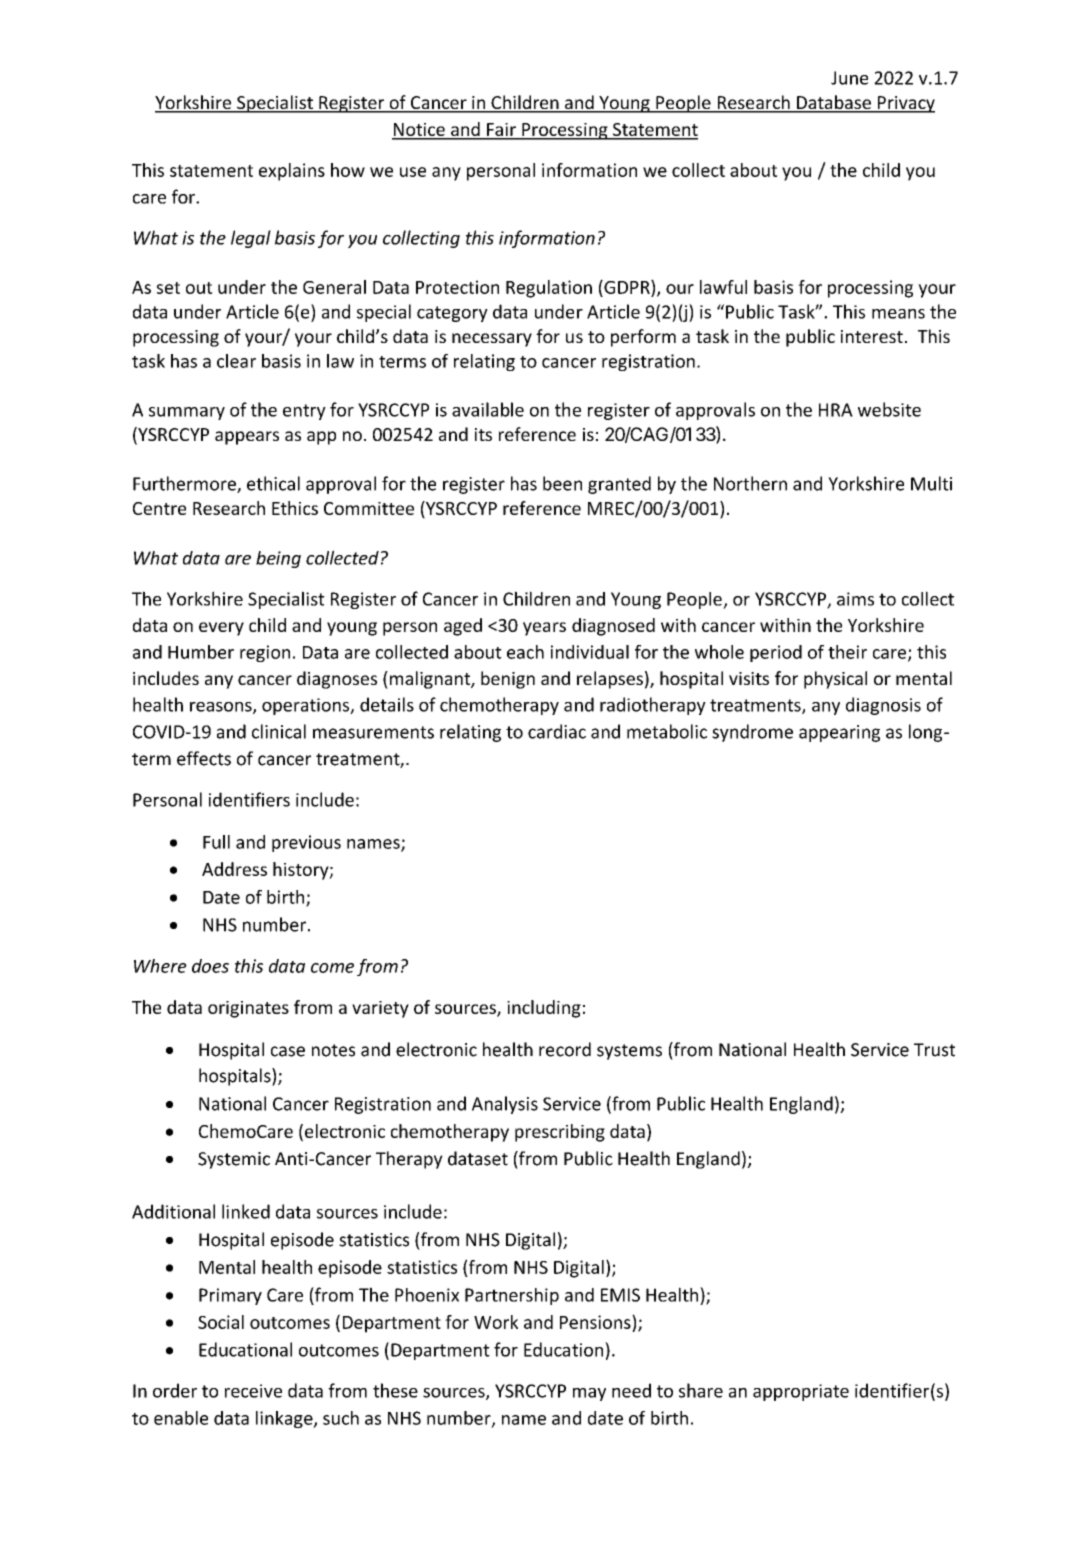  I want to click on use, so click(413, 172).
